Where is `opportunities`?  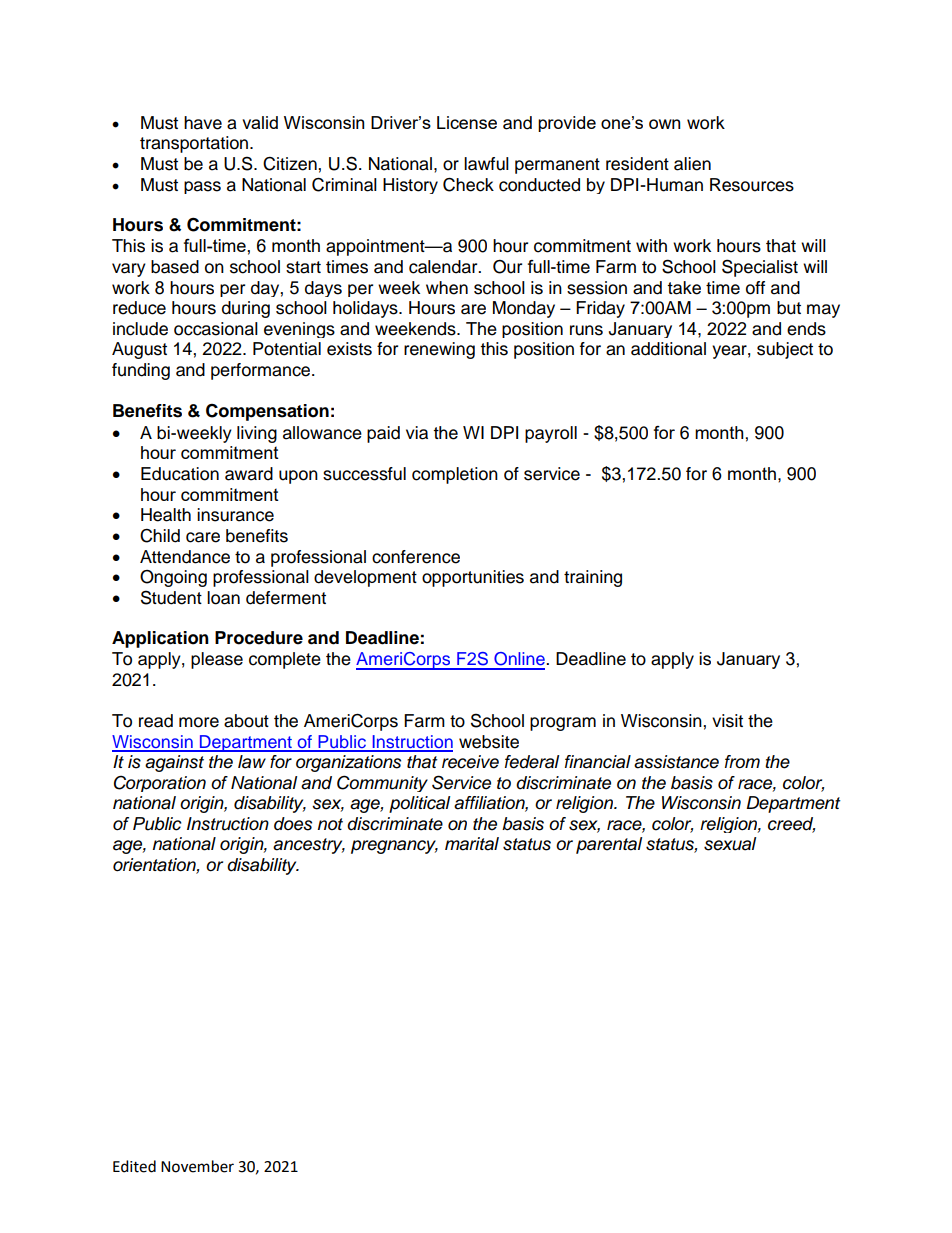 opportunities is located at coordinates (473, 578).
